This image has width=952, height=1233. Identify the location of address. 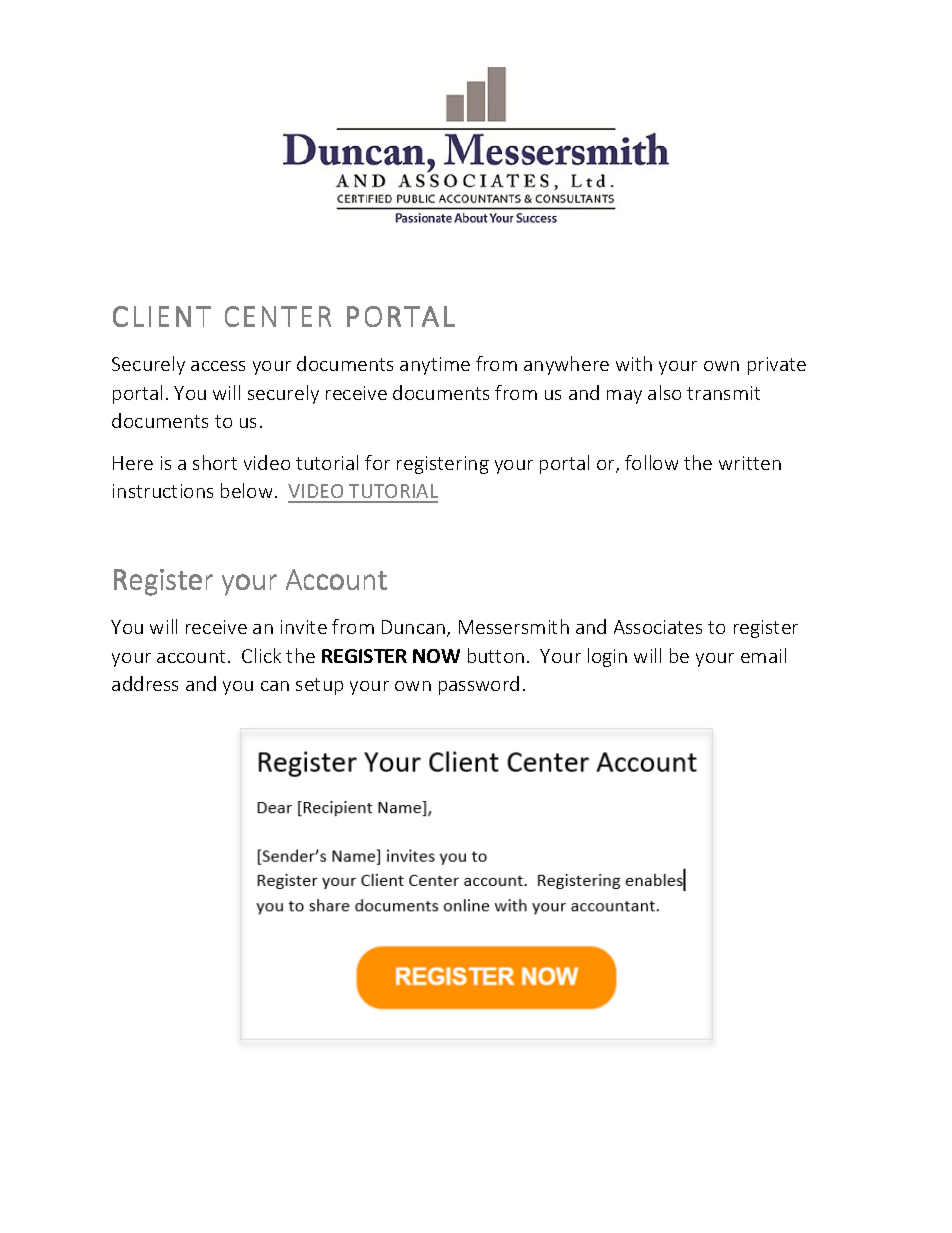
(145, 683).
